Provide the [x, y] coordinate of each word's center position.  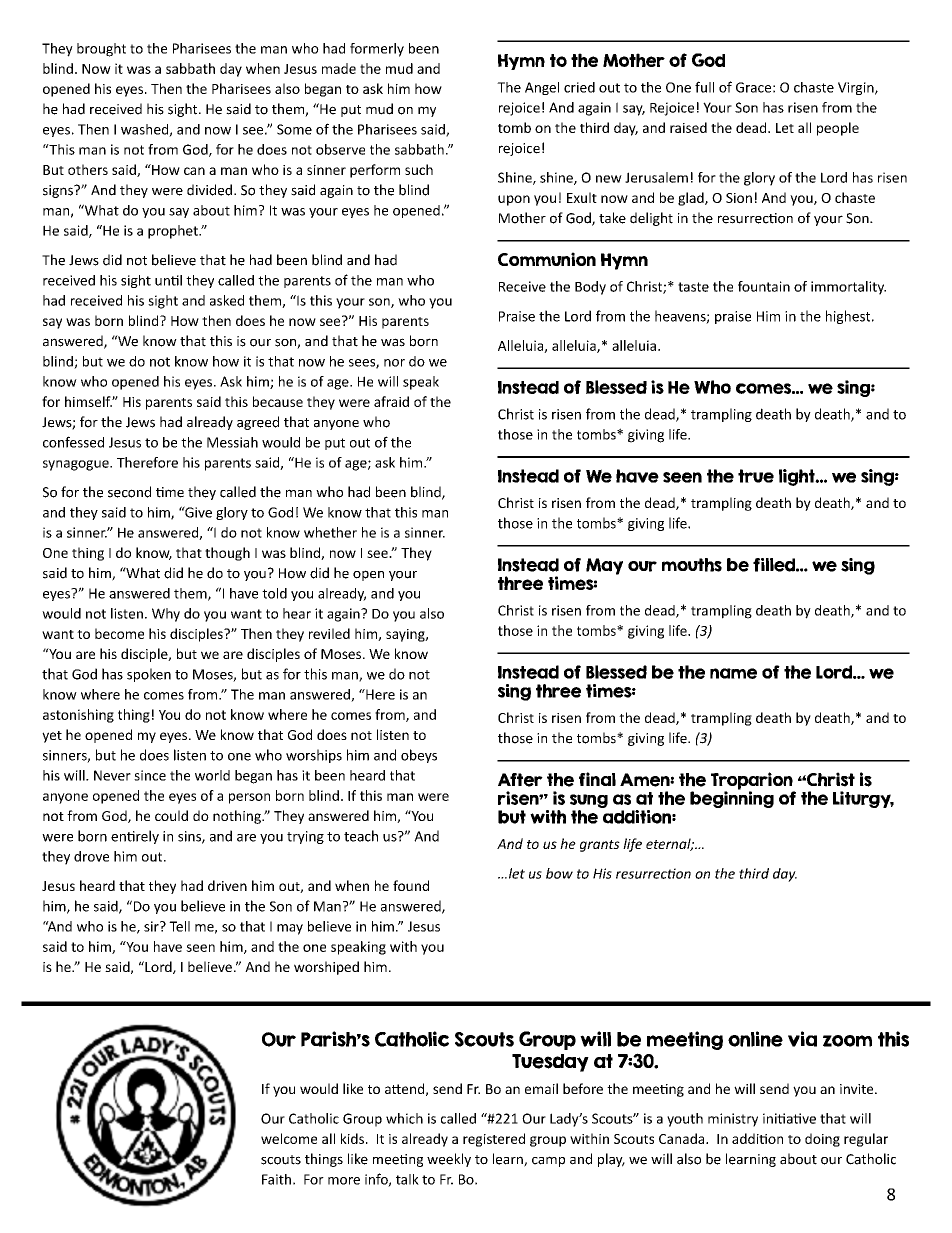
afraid [391, 401]
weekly [449, 1160]
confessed [73, 442]
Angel [542, 88]
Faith [276, 1179]
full [704, 87]
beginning [732, 798]
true [756, 476]
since [150, 775]
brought [101, 50]
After [520, 780]
